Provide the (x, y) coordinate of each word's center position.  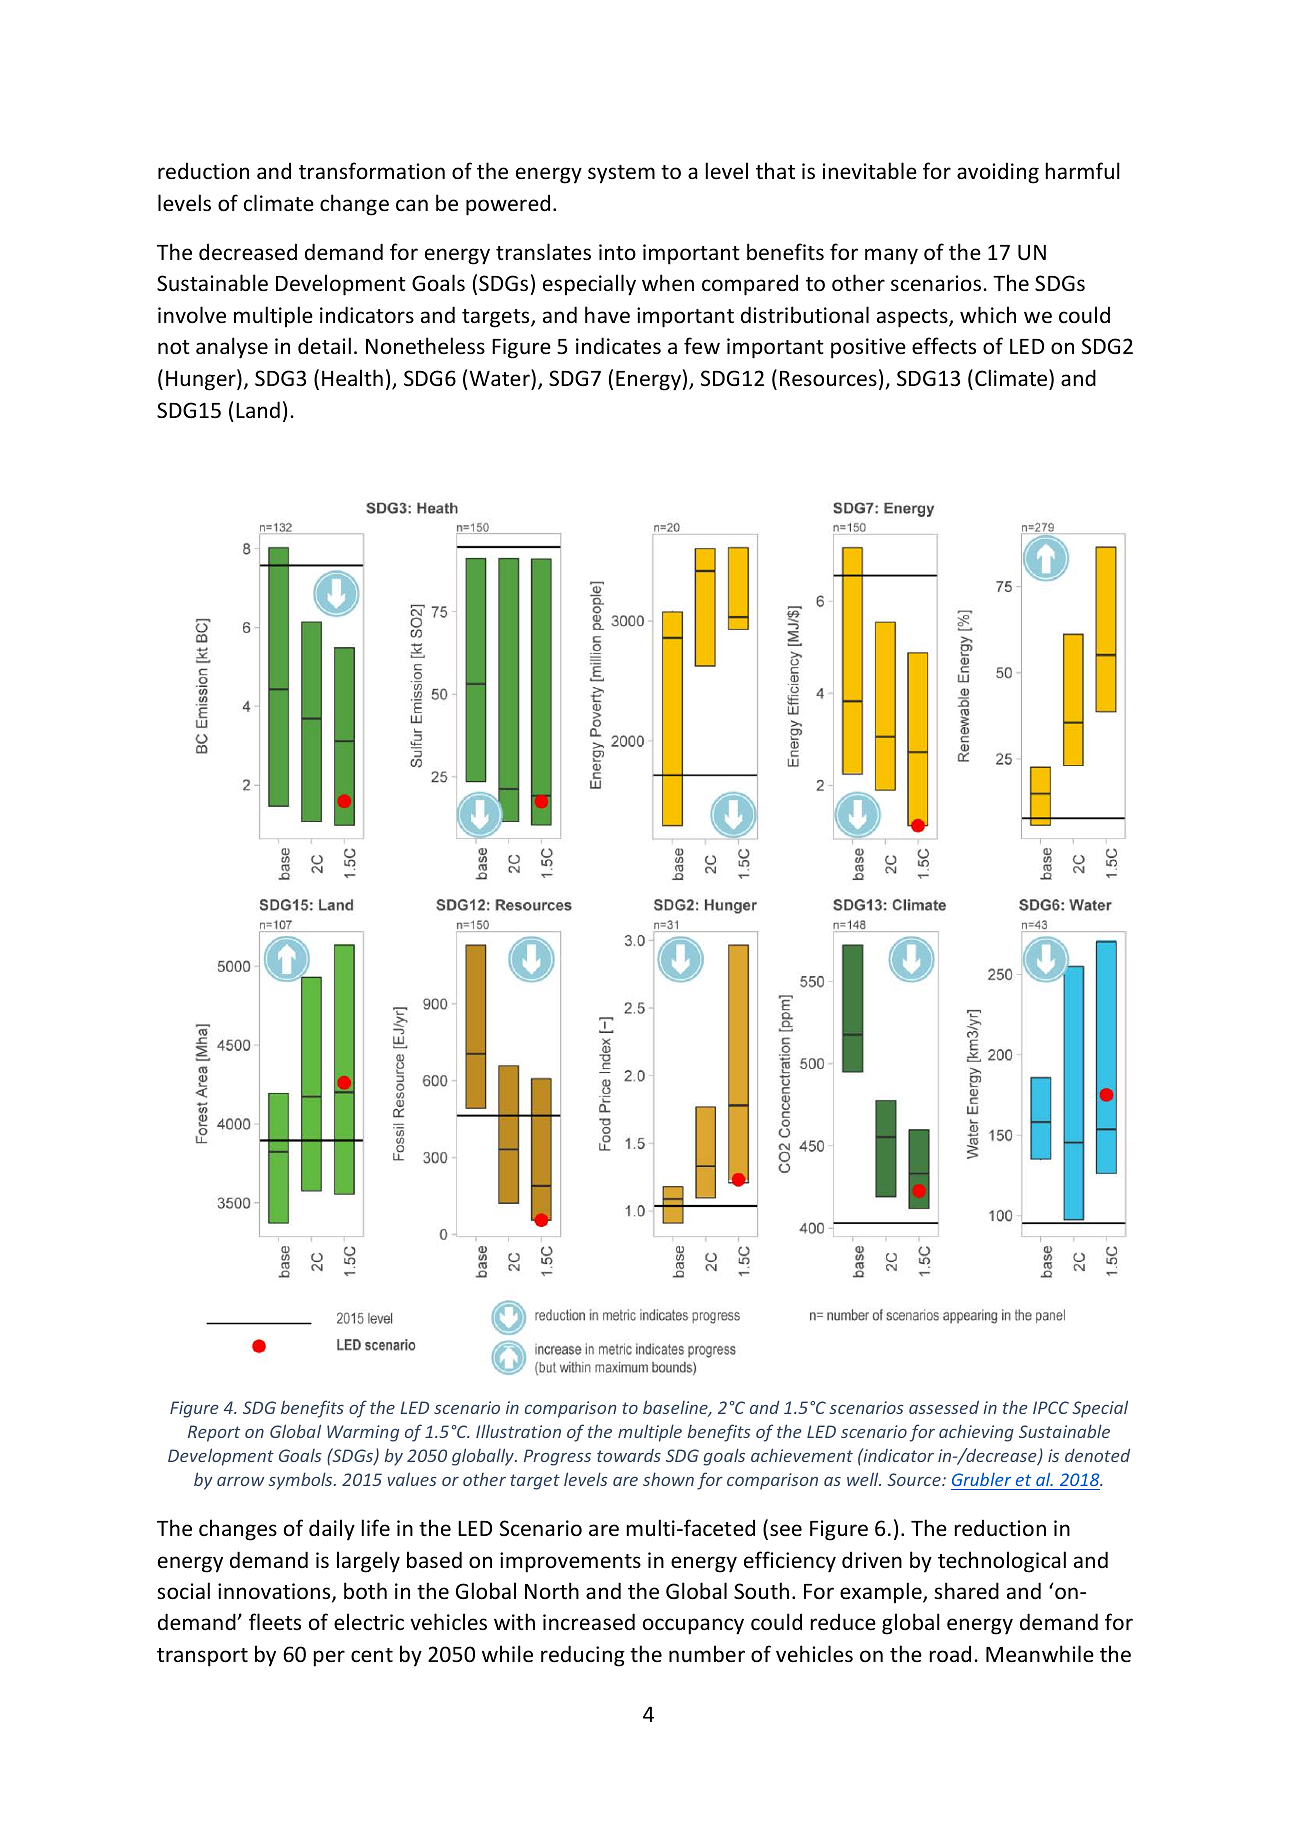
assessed (944, 1407)
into (617, 252)
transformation (372, 170)
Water (500, 377)
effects (944, 346)
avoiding (998, 173)
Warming (363, 1433)
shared (966, 1590)
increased (589, 1622)
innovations (275, 1592)
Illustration (518, 1431)
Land (258, 409)
